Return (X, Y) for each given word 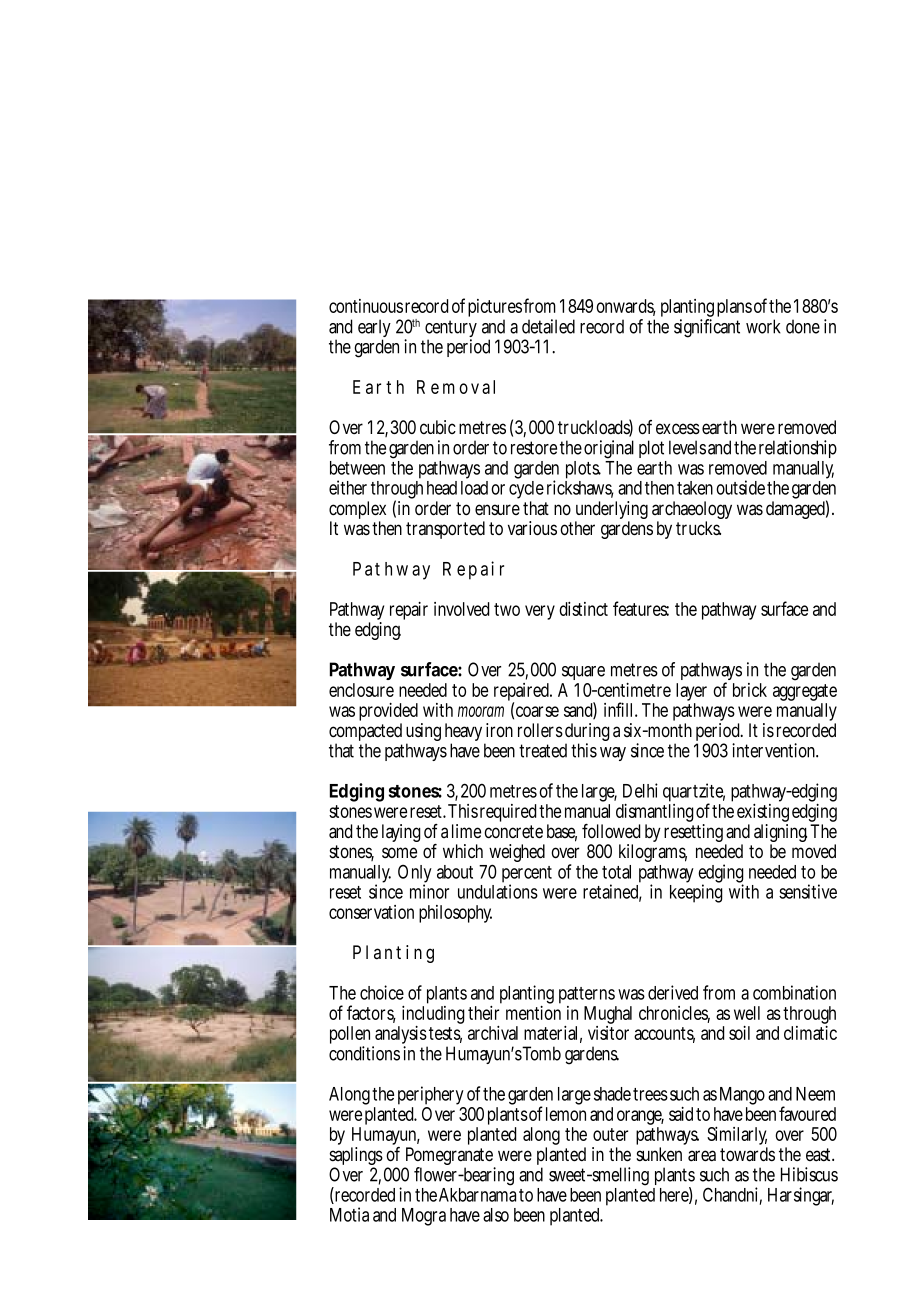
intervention (774, 750)
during (587, 733)
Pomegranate (448, 1157)
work (763, 326)
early (374, 330)
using (423, 733)
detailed (548, 326)
